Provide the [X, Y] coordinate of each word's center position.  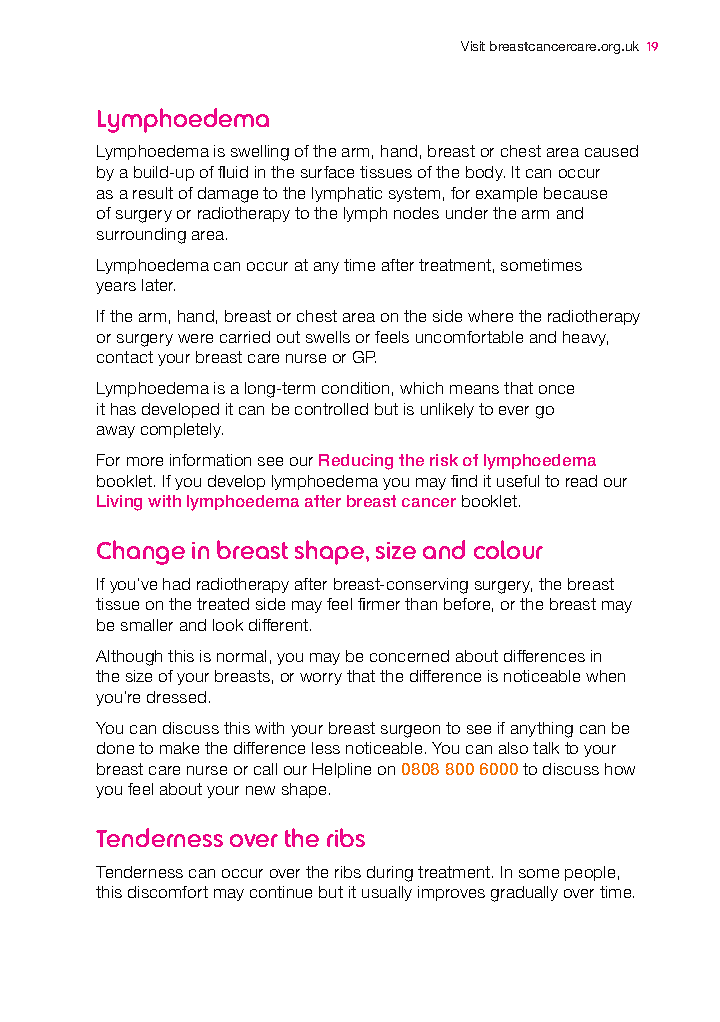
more [145, 461]
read [581, 481]
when [605, 676]
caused [611, 151]
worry [321, 679]
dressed [176, 697]
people [590, 873]
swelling [260, 153]
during [390, 874]
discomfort [168, 892]
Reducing [356, 462]
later [158, 285]
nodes [416, 213]
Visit [473, 46]
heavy [585, 338]
